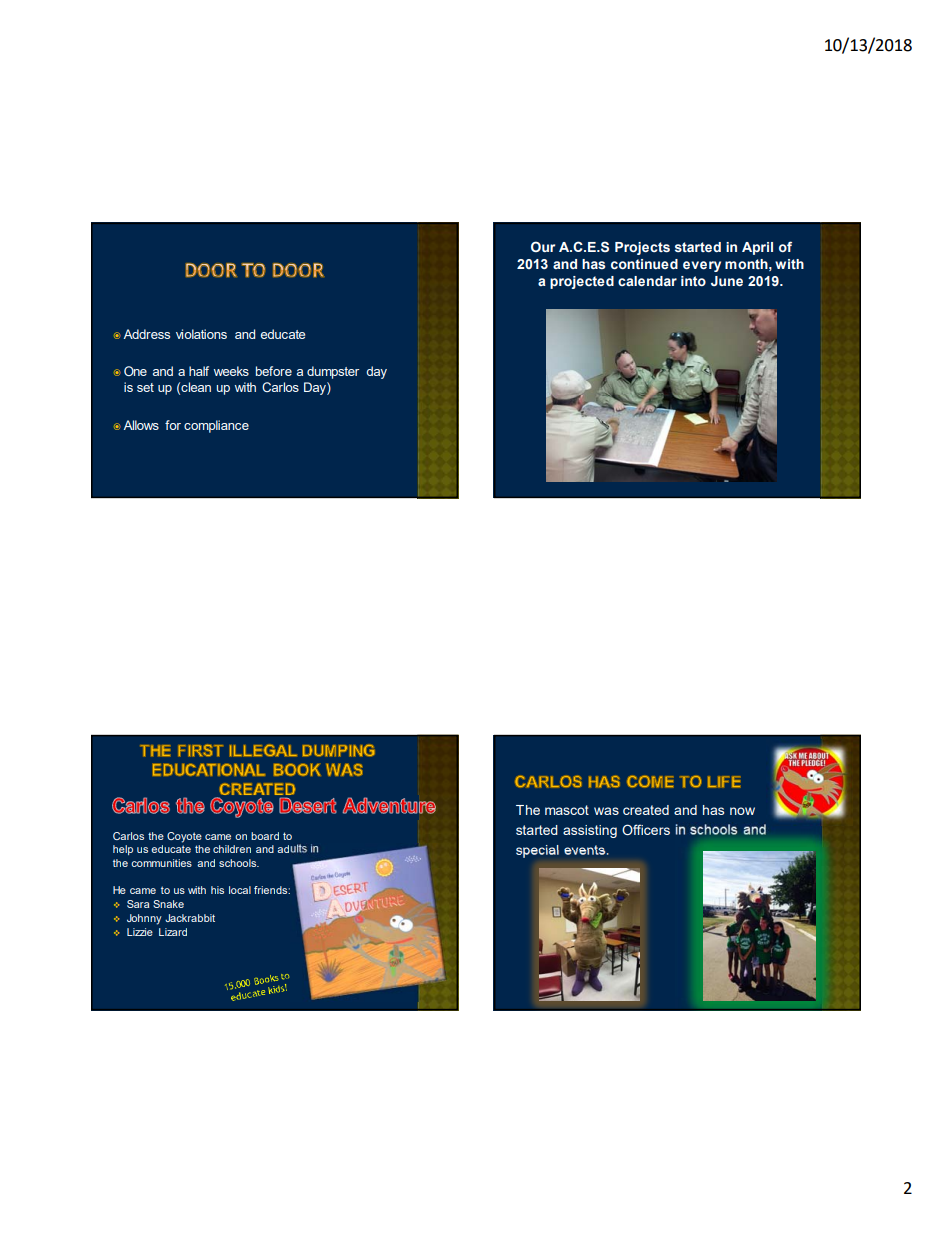  Describe the element at coordinates (543, 246) in the document. I see `Our` at that location.
